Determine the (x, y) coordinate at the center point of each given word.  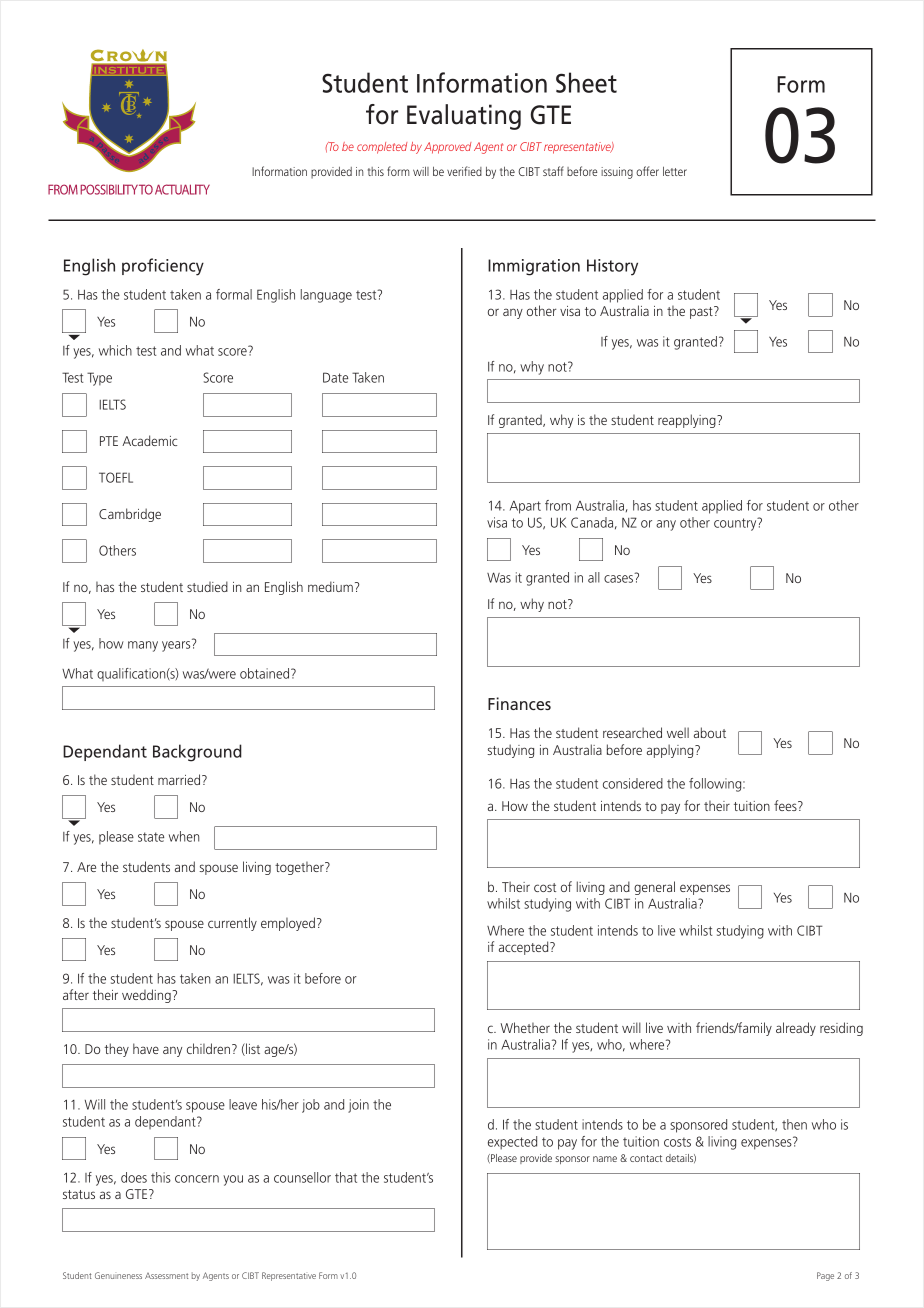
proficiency (163, 267)
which (115, 350)
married (180, 779)
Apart (525, 507)
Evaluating (464, 117)
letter (675, 171)
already (796, 1029)
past (702, 312)
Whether (525, 1027)
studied (207, 586)
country (736, 524)
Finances (519, 703)
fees (786, 805)
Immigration (534, 267)
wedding (147, 996)
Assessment (166, 1276)
